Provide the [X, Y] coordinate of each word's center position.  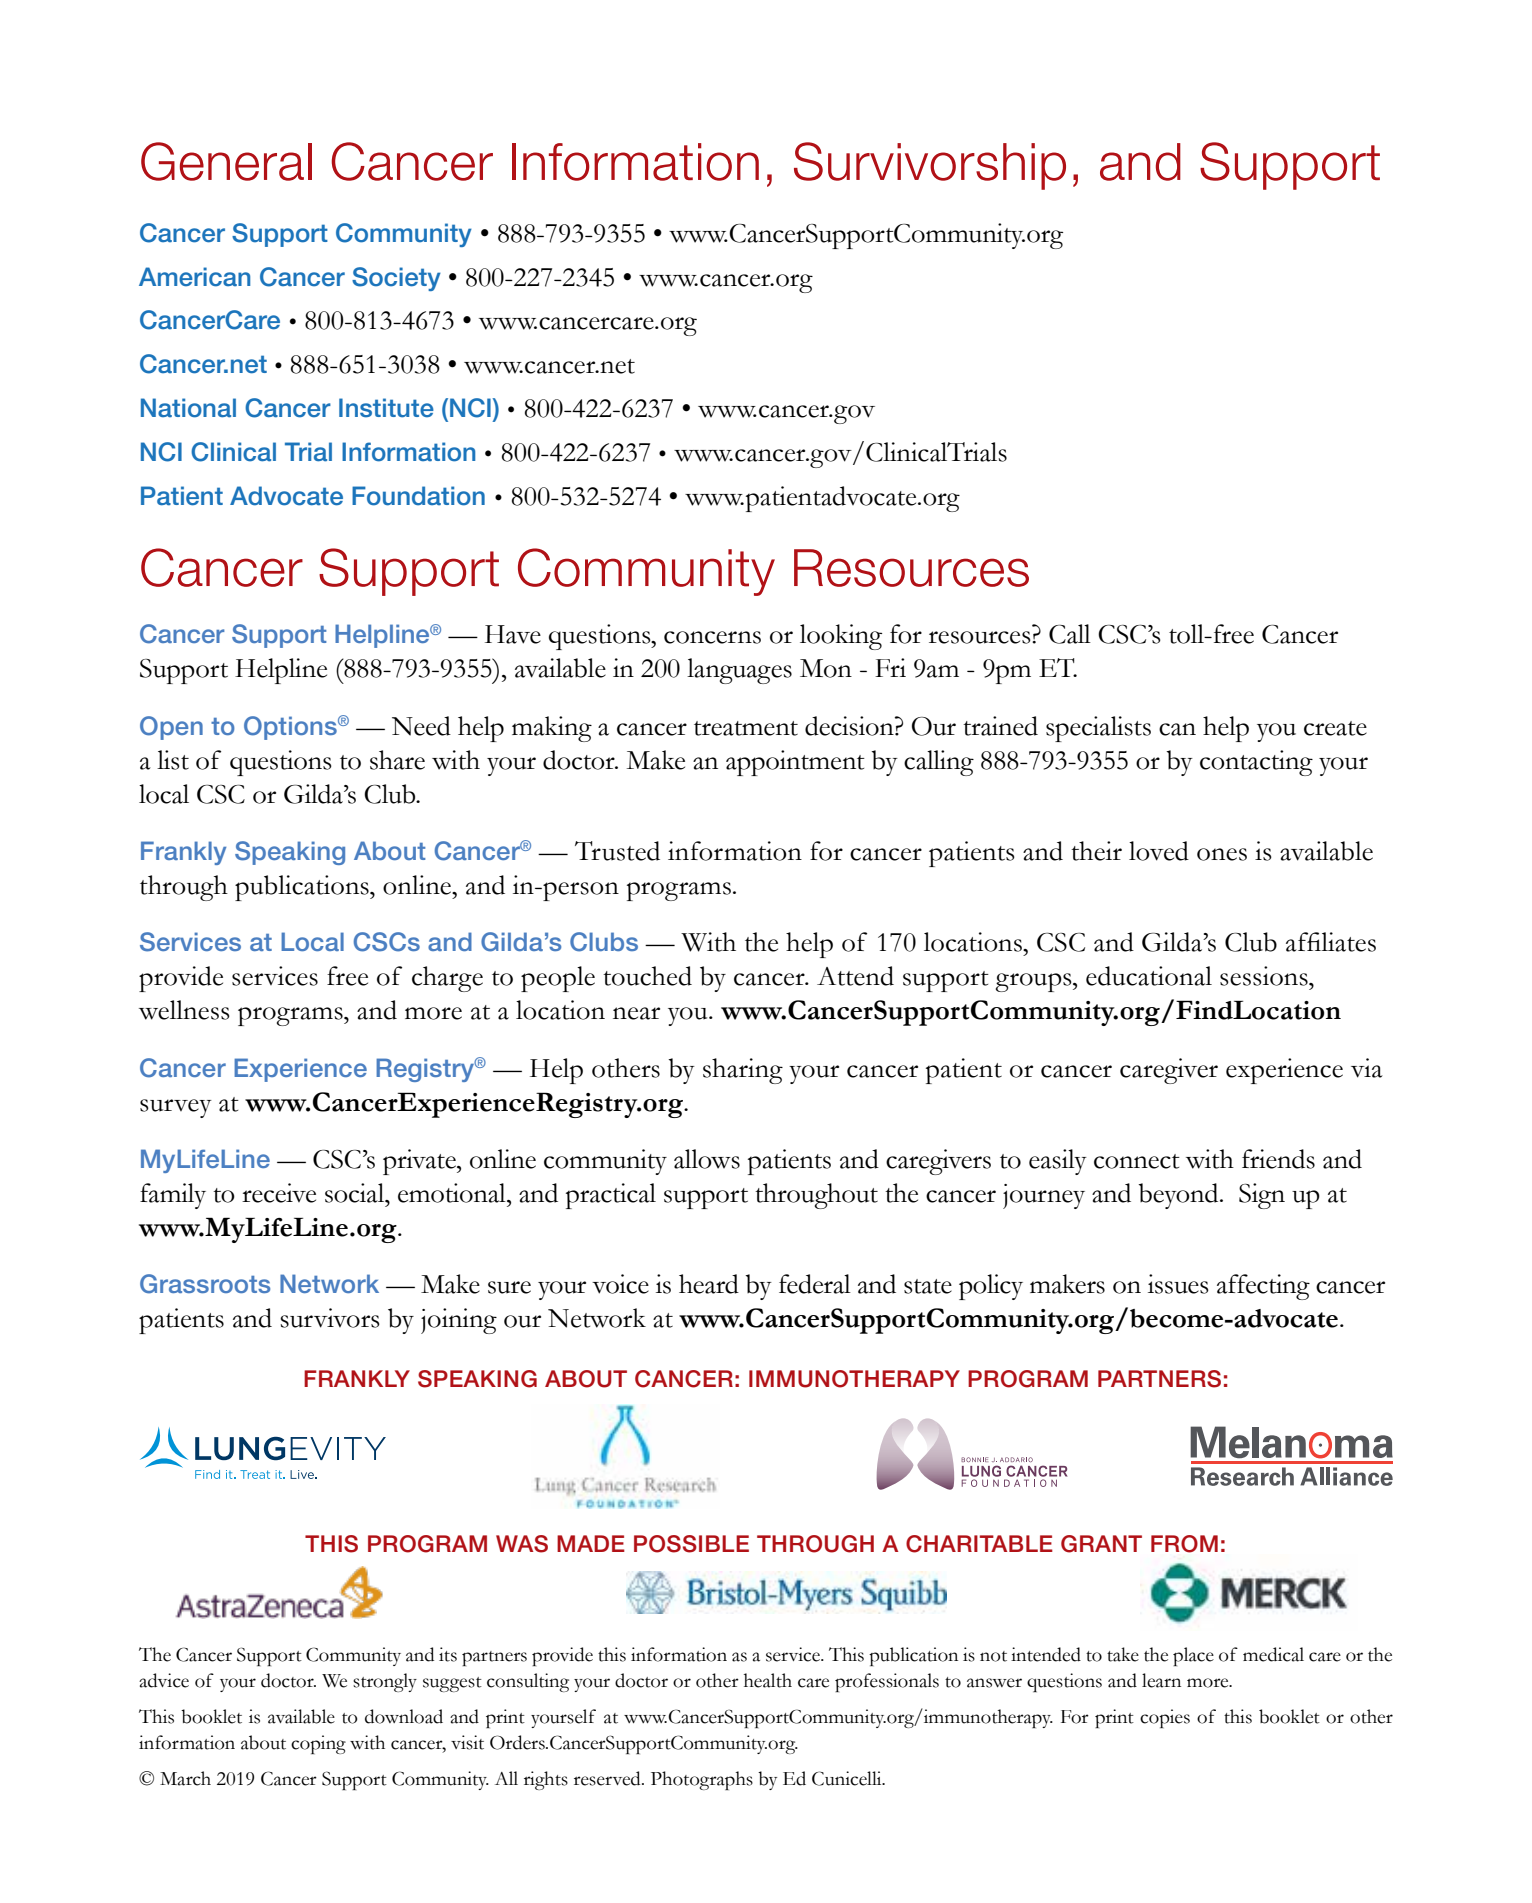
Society [396, 279]
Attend [855, 976]
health [768, 1680]
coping [318, 1744]
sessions [1265, 976]
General [226, 161]
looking [841, 637]
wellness [184, 1010]
